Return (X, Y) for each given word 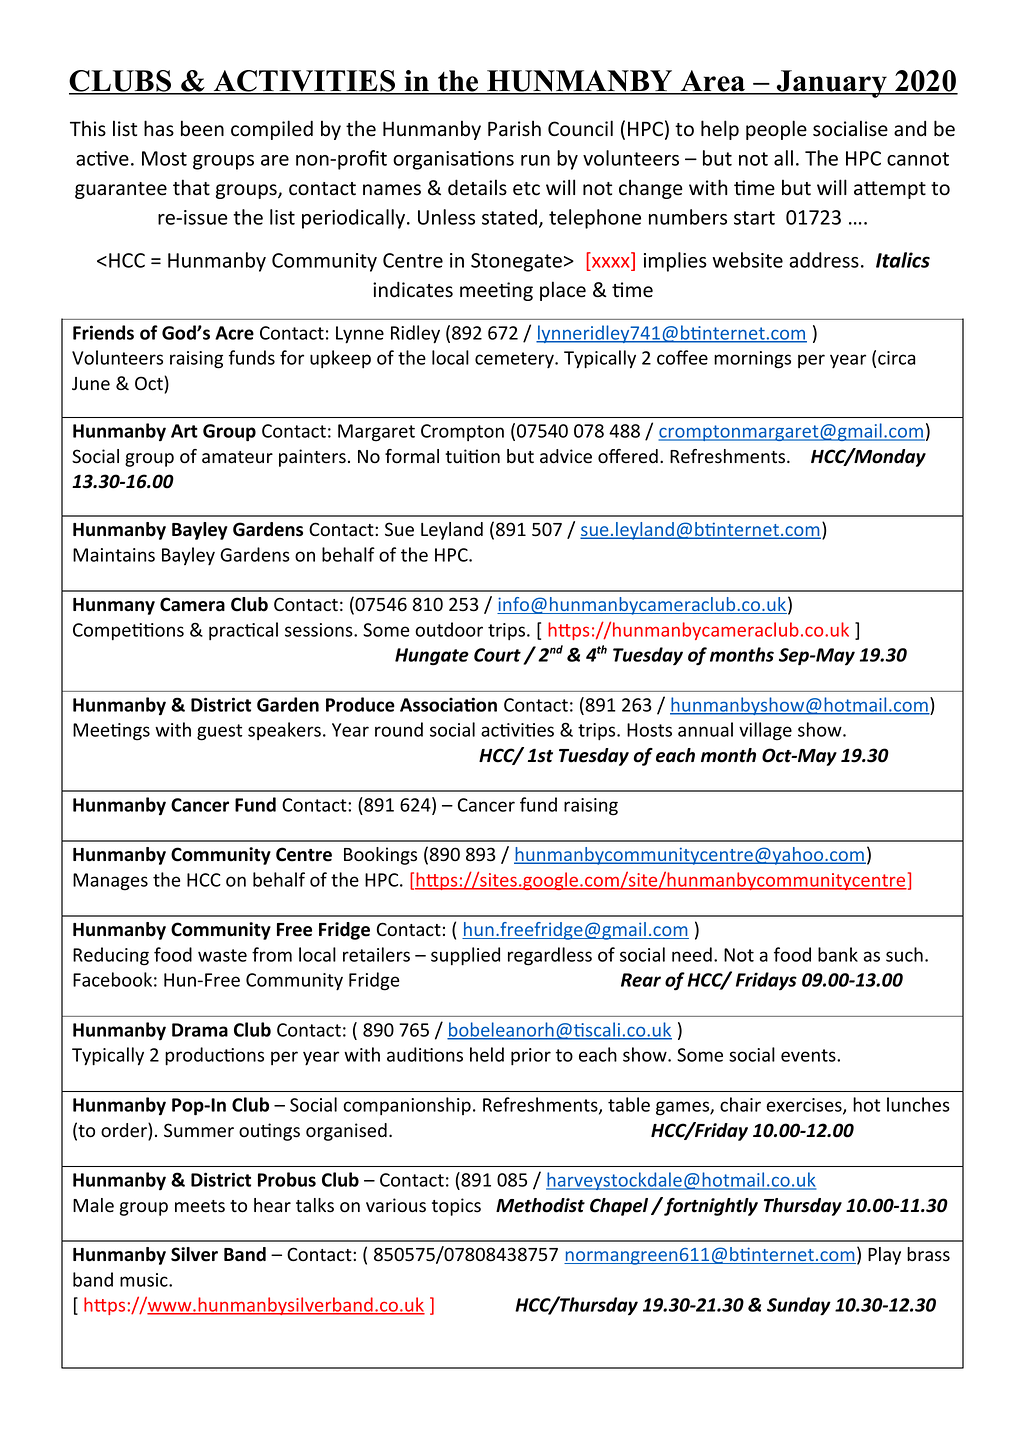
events (809, 1055)
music (145, 1280)
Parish (514, 128)
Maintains (114, 555)
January (832, 84)
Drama (200, 1030)
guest (219, 732)
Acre (234, 333)
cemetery (515, 360)
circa (897, 358)
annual (705, 729)
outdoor (449, 629)
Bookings (380, 856)
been (202, 128)
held (487, 1054)
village (765, 731)
